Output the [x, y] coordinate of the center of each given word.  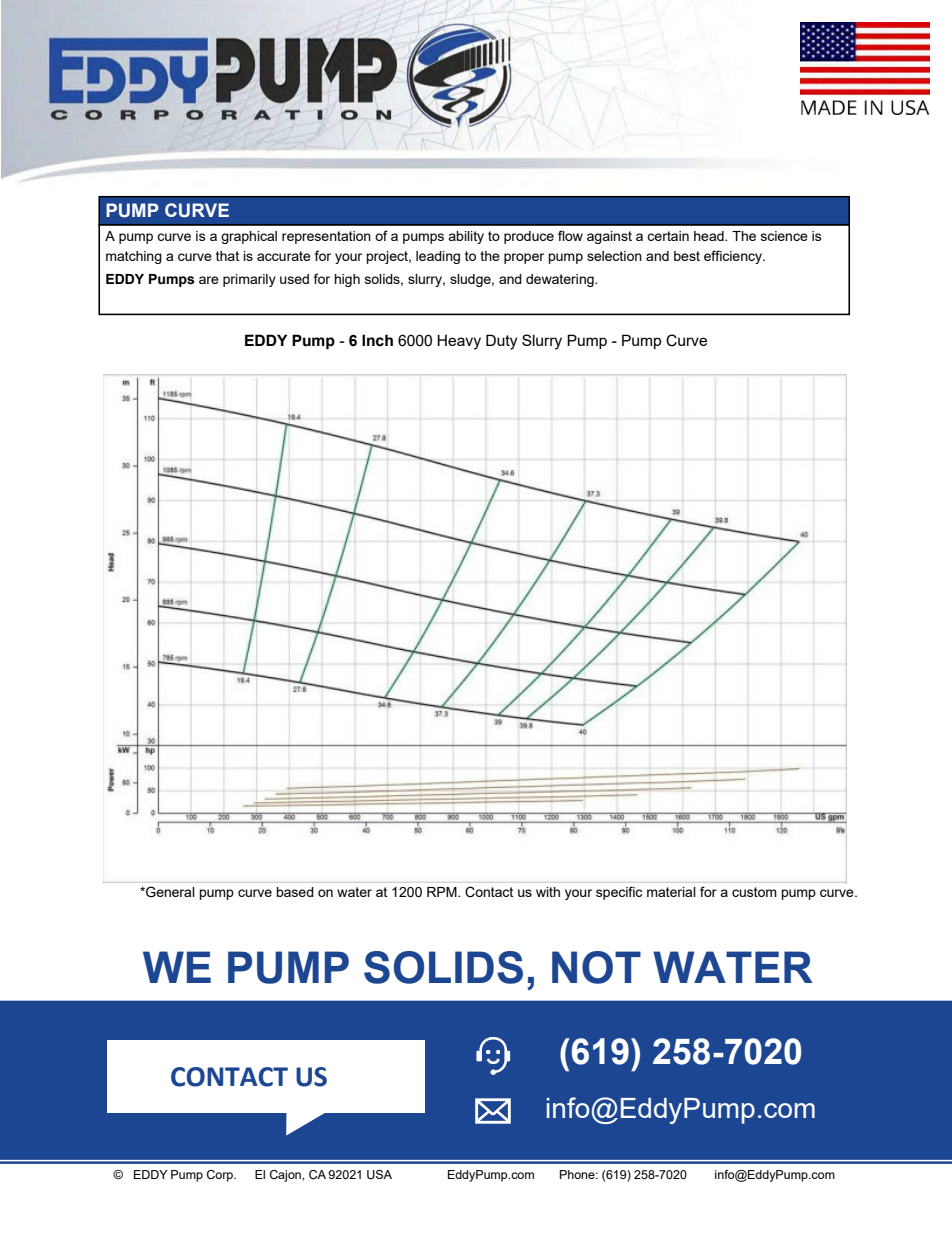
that [227, 256]
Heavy [459, 342]
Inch [377, 340]
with [548, 892]
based [295, 892]
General [169, 892]
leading [438, 257]
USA [379, 1174]
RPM [443, 892]
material [671, 892]
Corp [221, 1176]
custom [754, 892]
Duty [501, 342]
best [687, 256]
